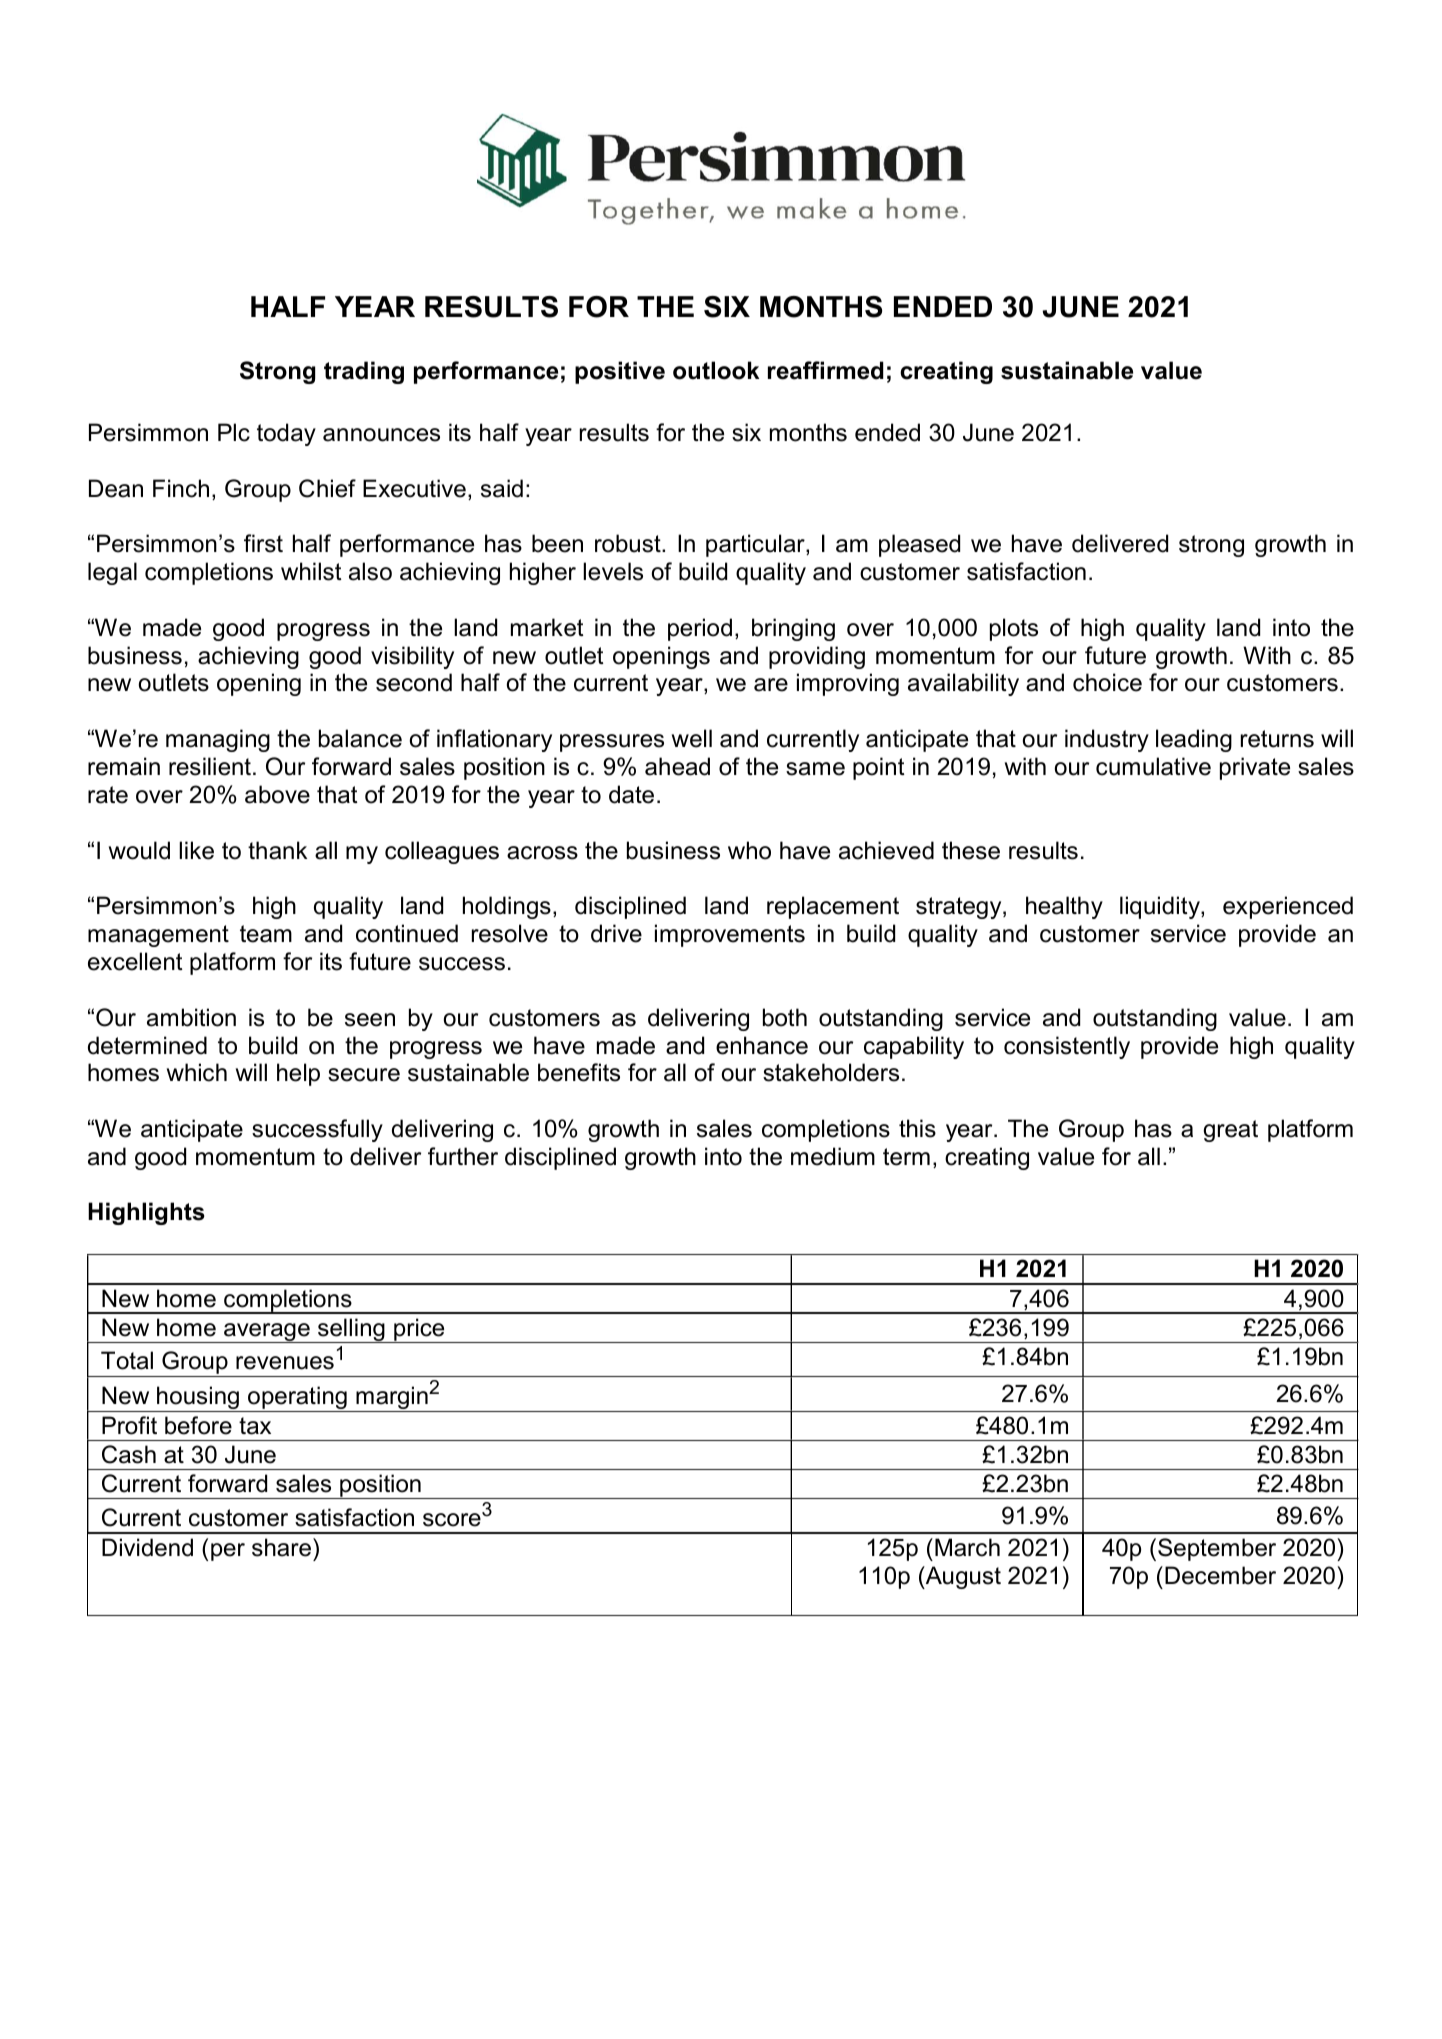 This screenshot has width=1442, height=2039. I want to click on great, so click(1230, 1131).
